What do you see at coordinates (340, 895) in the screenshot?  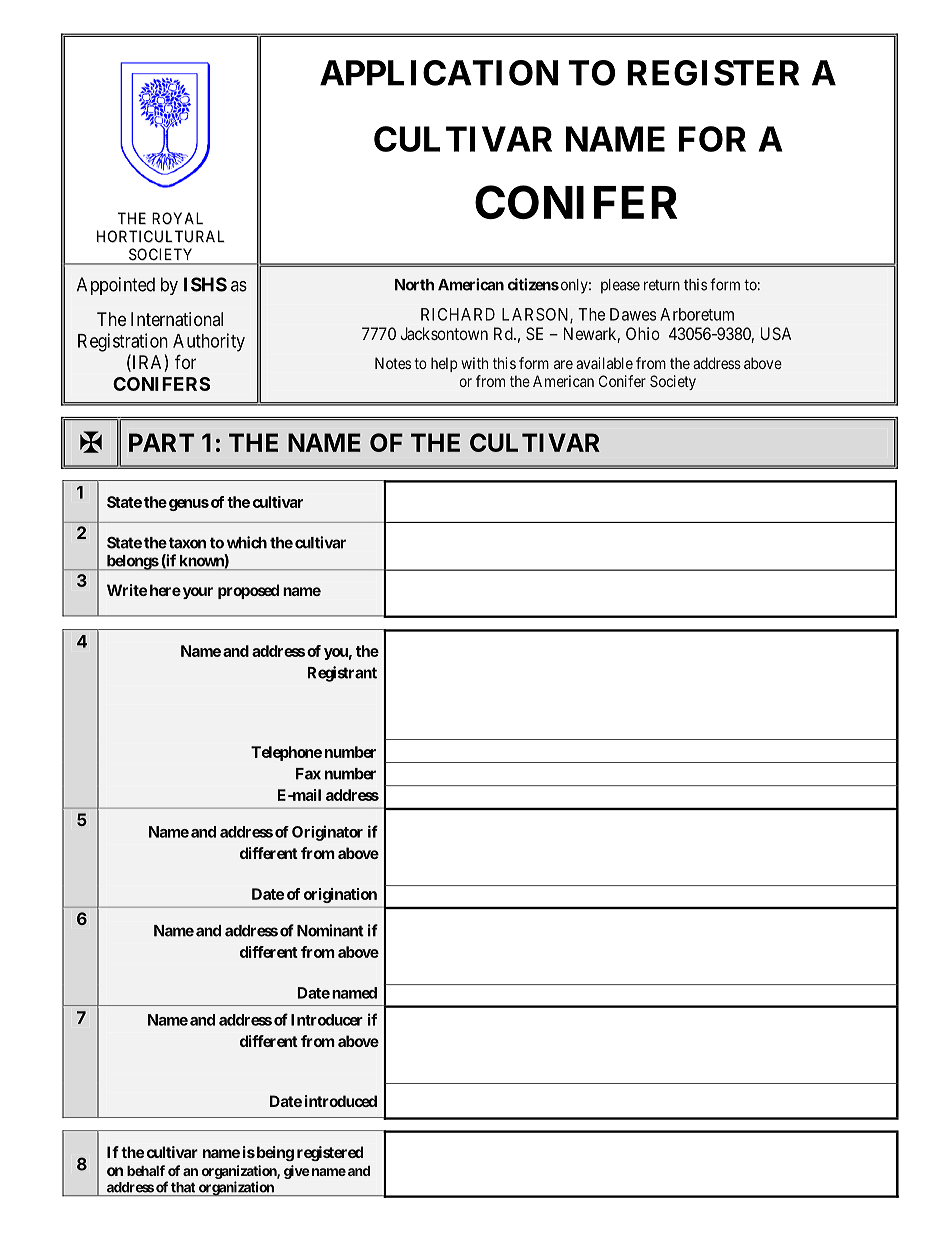 I see `origination` at bounding box center [340, 895].
